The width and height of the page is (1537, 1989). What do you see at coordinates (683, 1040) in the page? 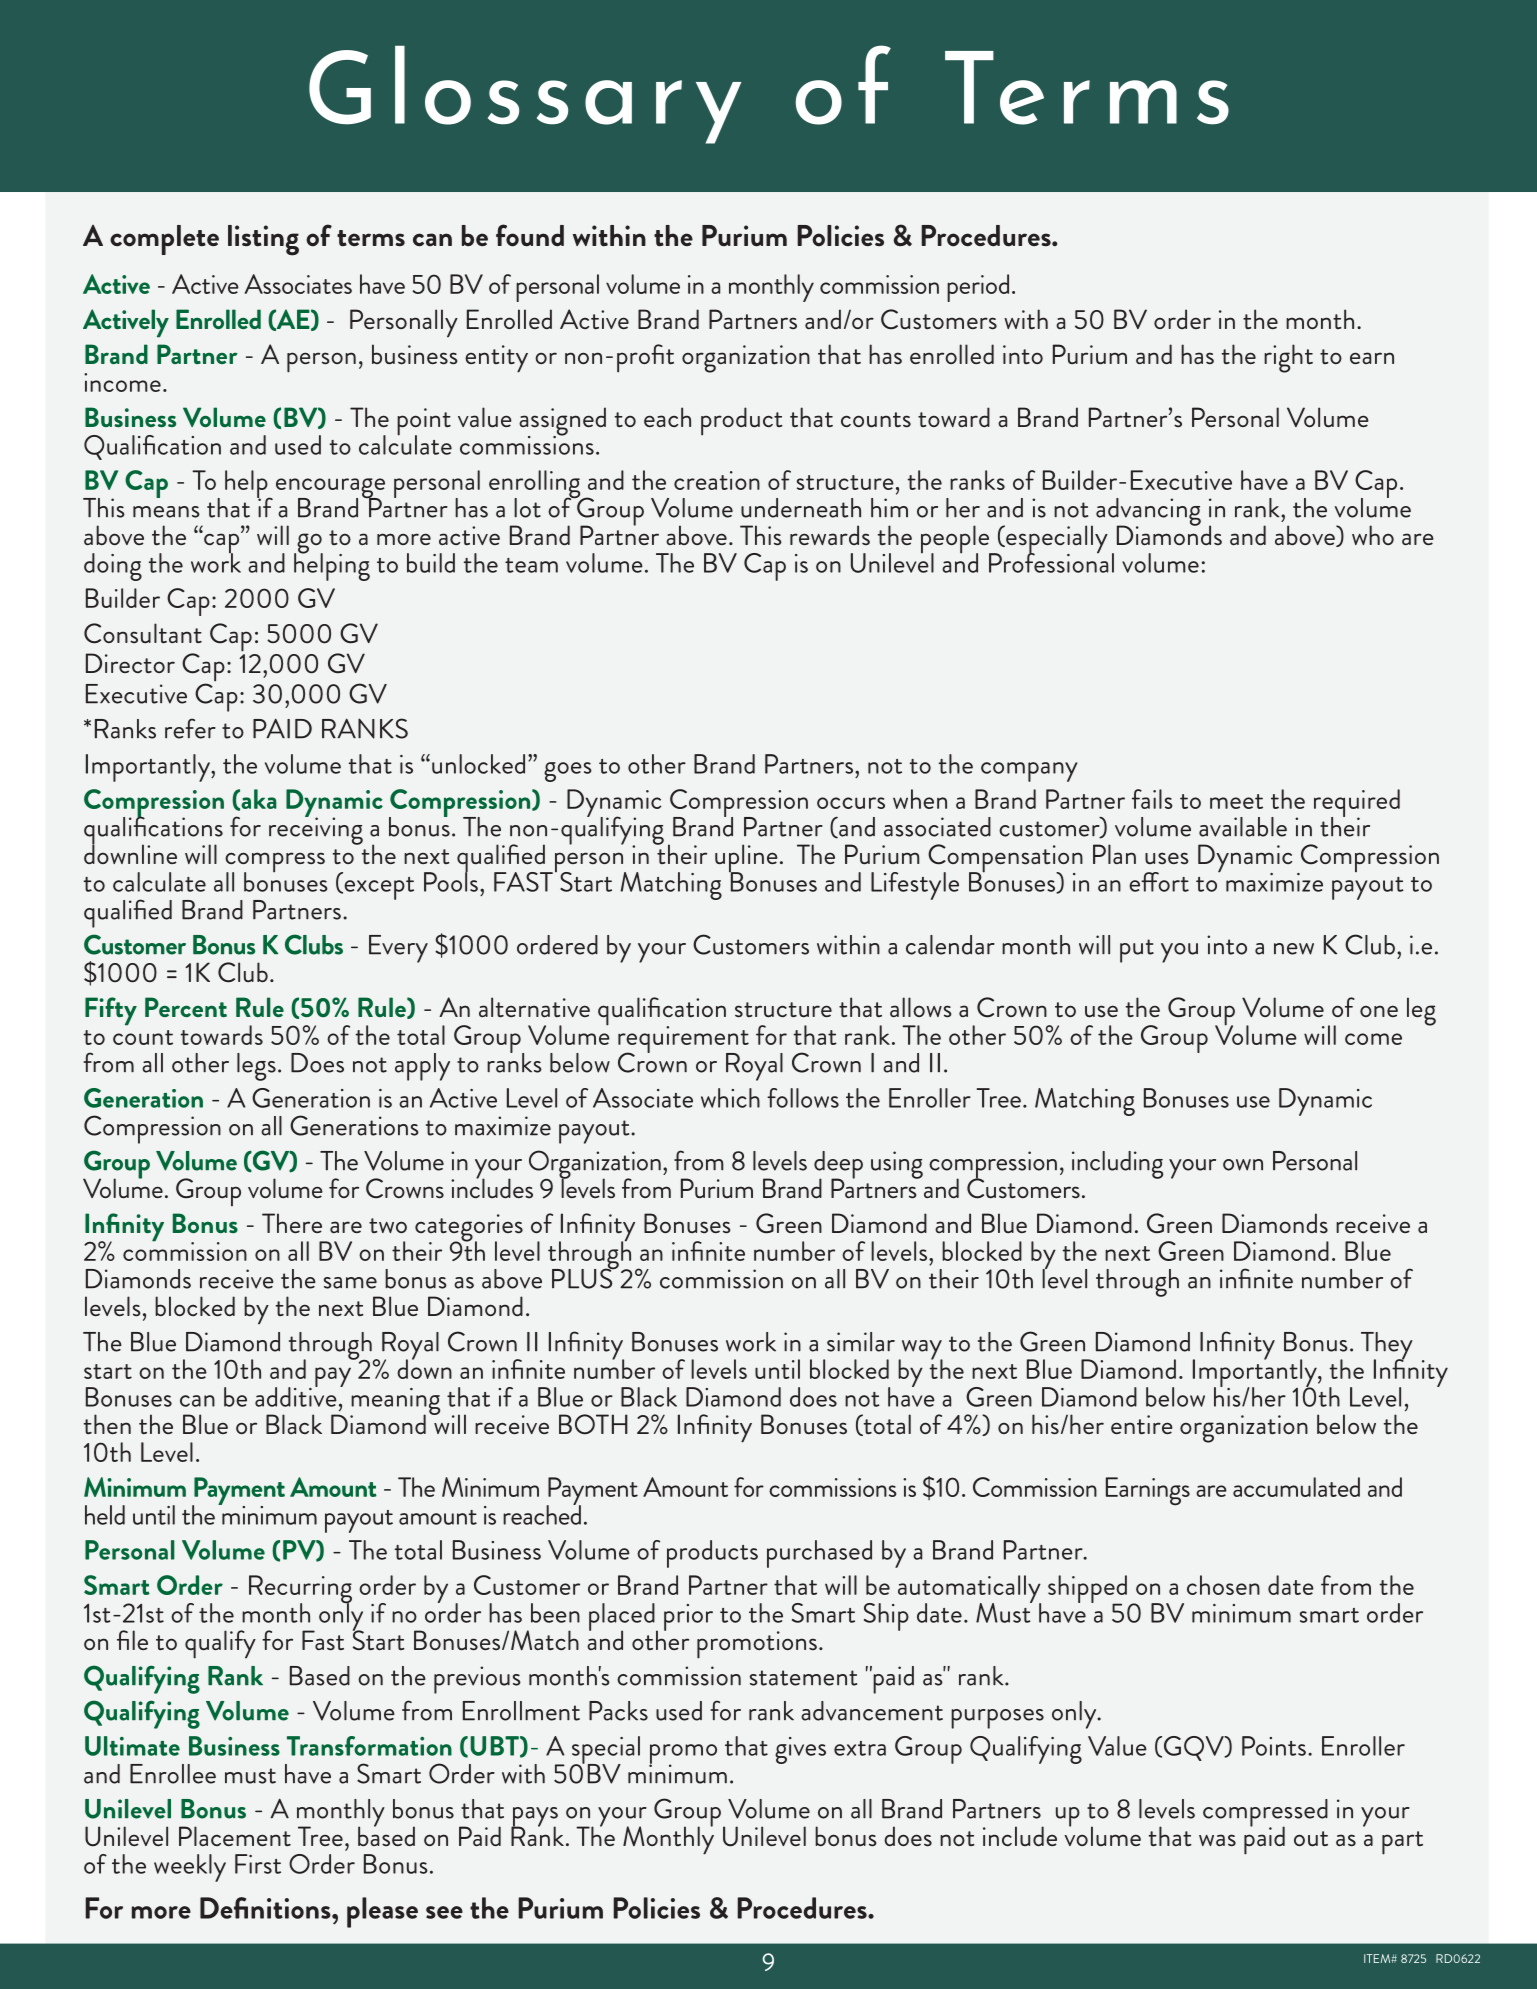
I see `requirement` at bounding box center [683, 1040].
